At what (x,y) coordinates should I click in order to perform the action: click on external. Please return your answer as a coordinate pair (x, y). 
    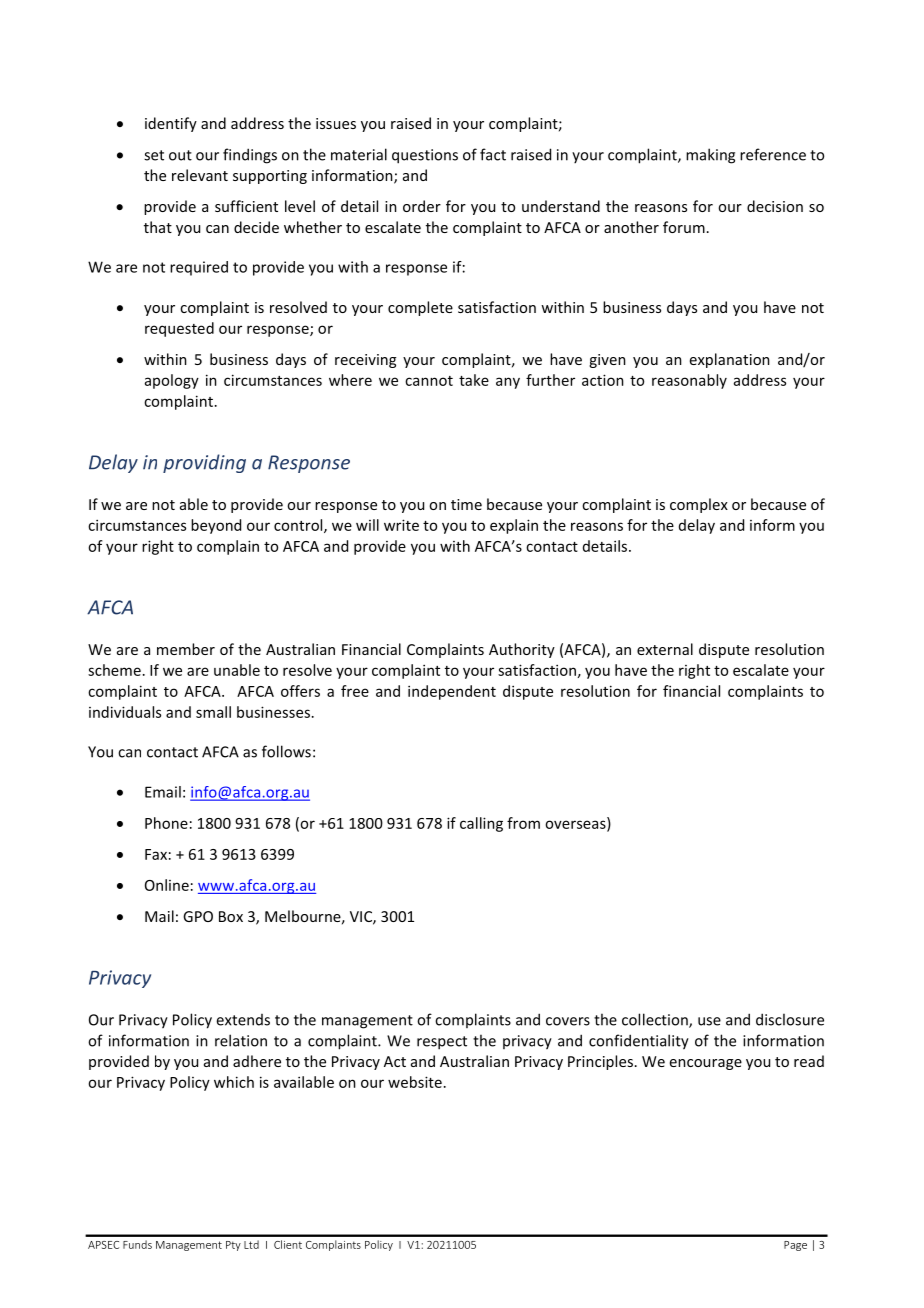
    Looking at the image, I should click on (665, 649).
